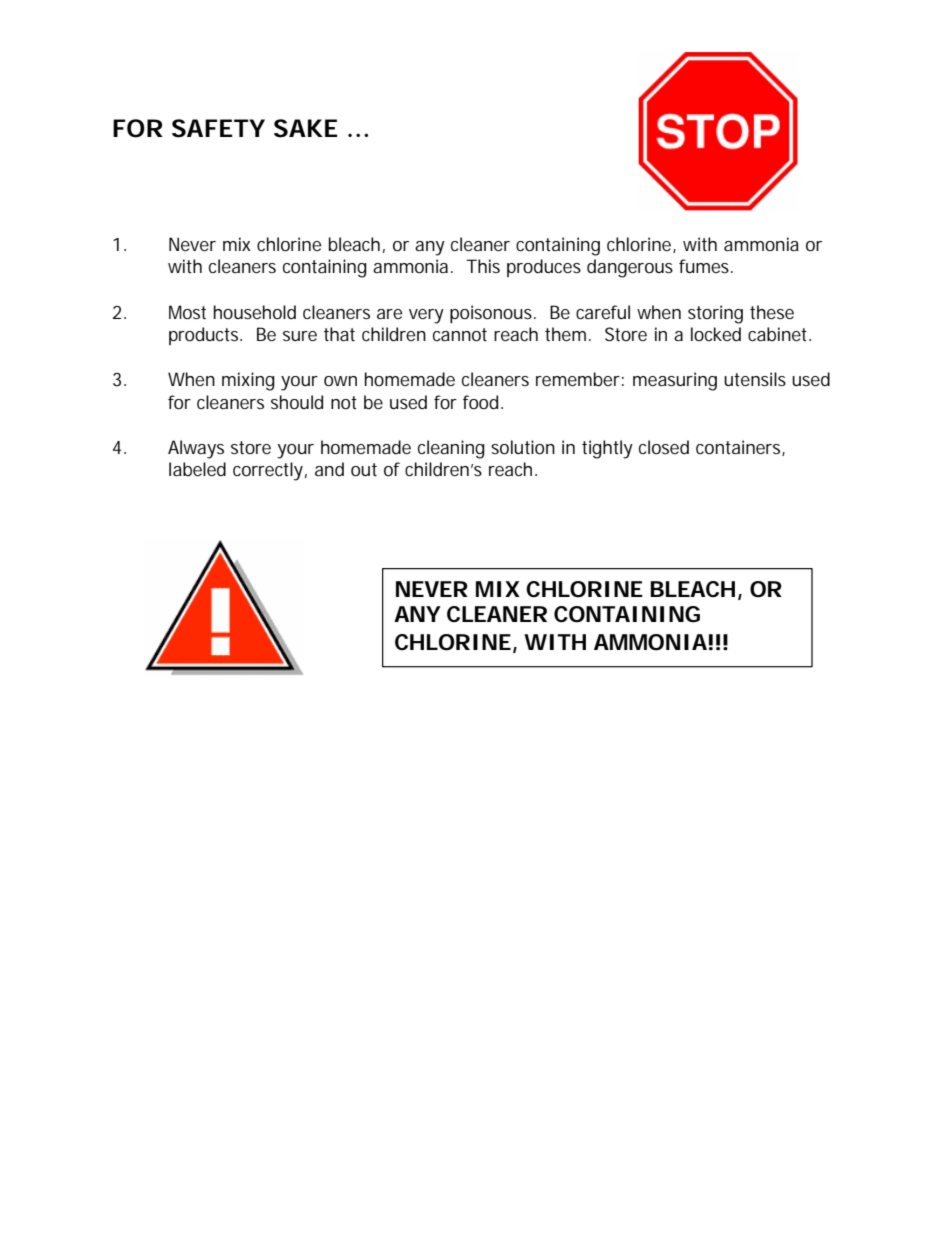  Describe the element at coordinates (255, 312) in the image. I see `household` at that location.
